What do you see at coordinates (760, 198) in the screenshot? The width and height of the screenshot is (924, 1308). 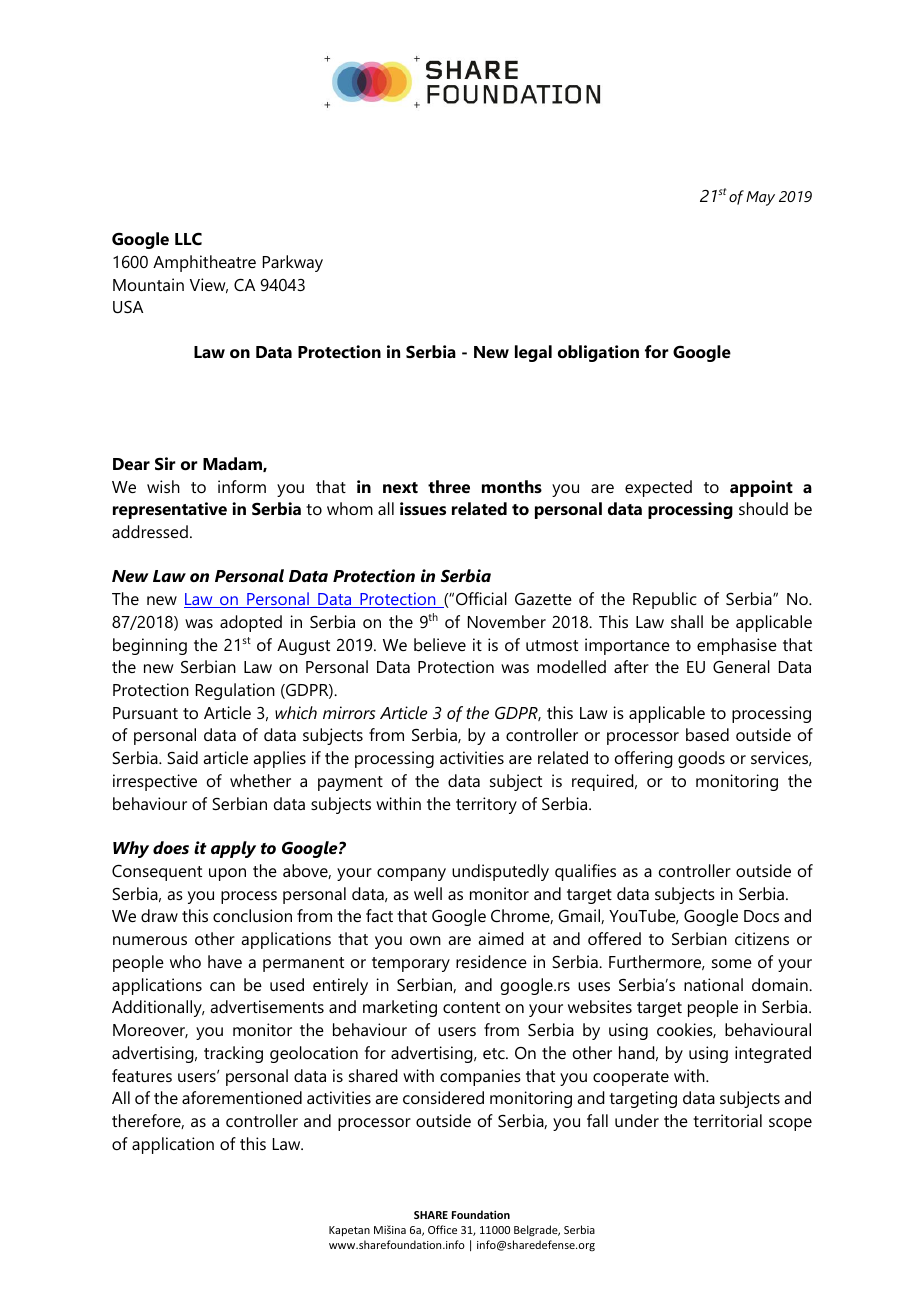 I see `May` at bounding box center [760, 198].
